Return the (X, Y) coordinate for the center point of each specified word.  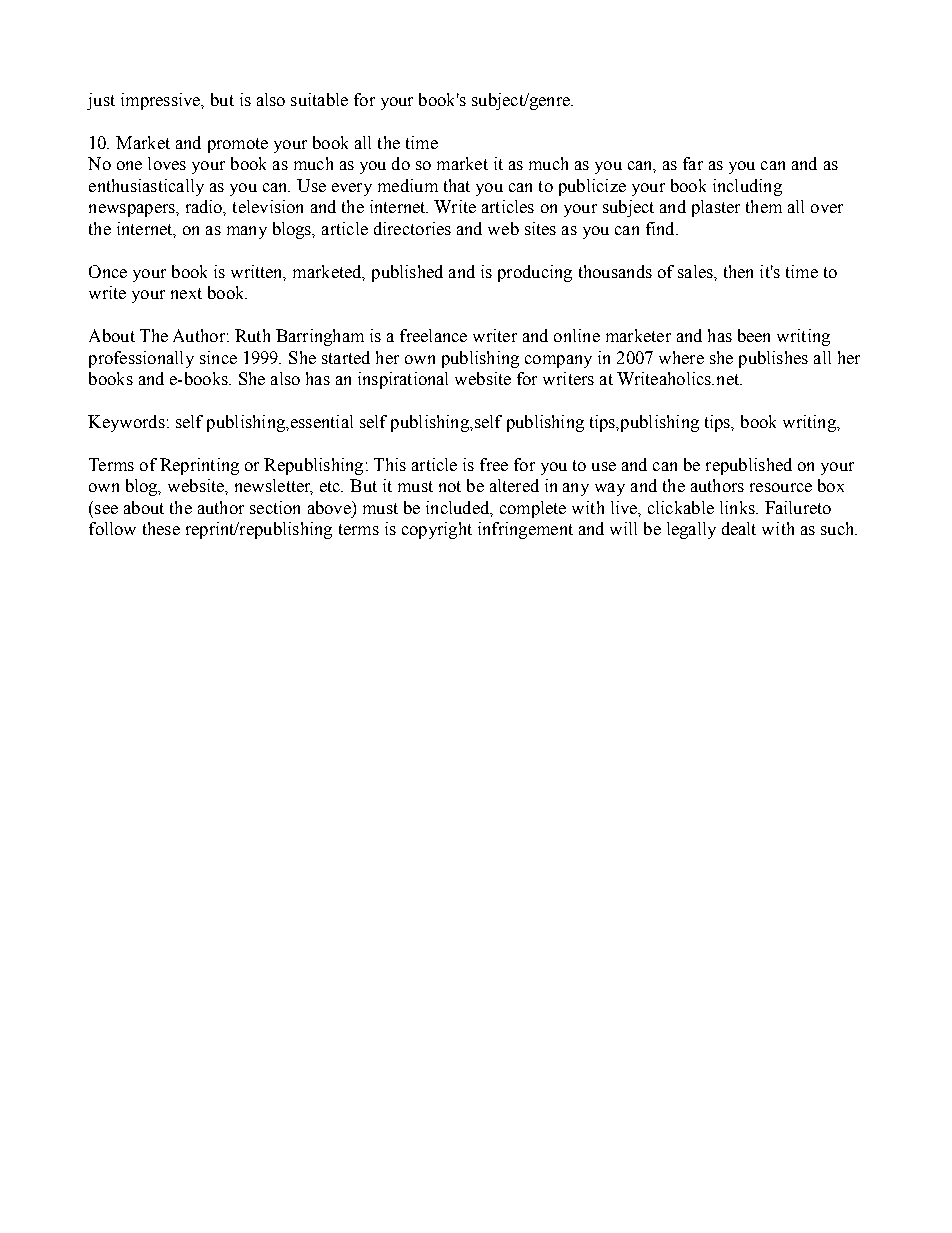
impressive (162, 101)
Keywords (126, 423)
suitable (319, 99)
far (693, 163)
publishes (773, 359)
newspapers (133, 210)
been (754, 335)
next (186, 293)
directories (412, 228)
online (577, 335)
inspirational (403, 380)
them (764, 206)
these (161, 528)
